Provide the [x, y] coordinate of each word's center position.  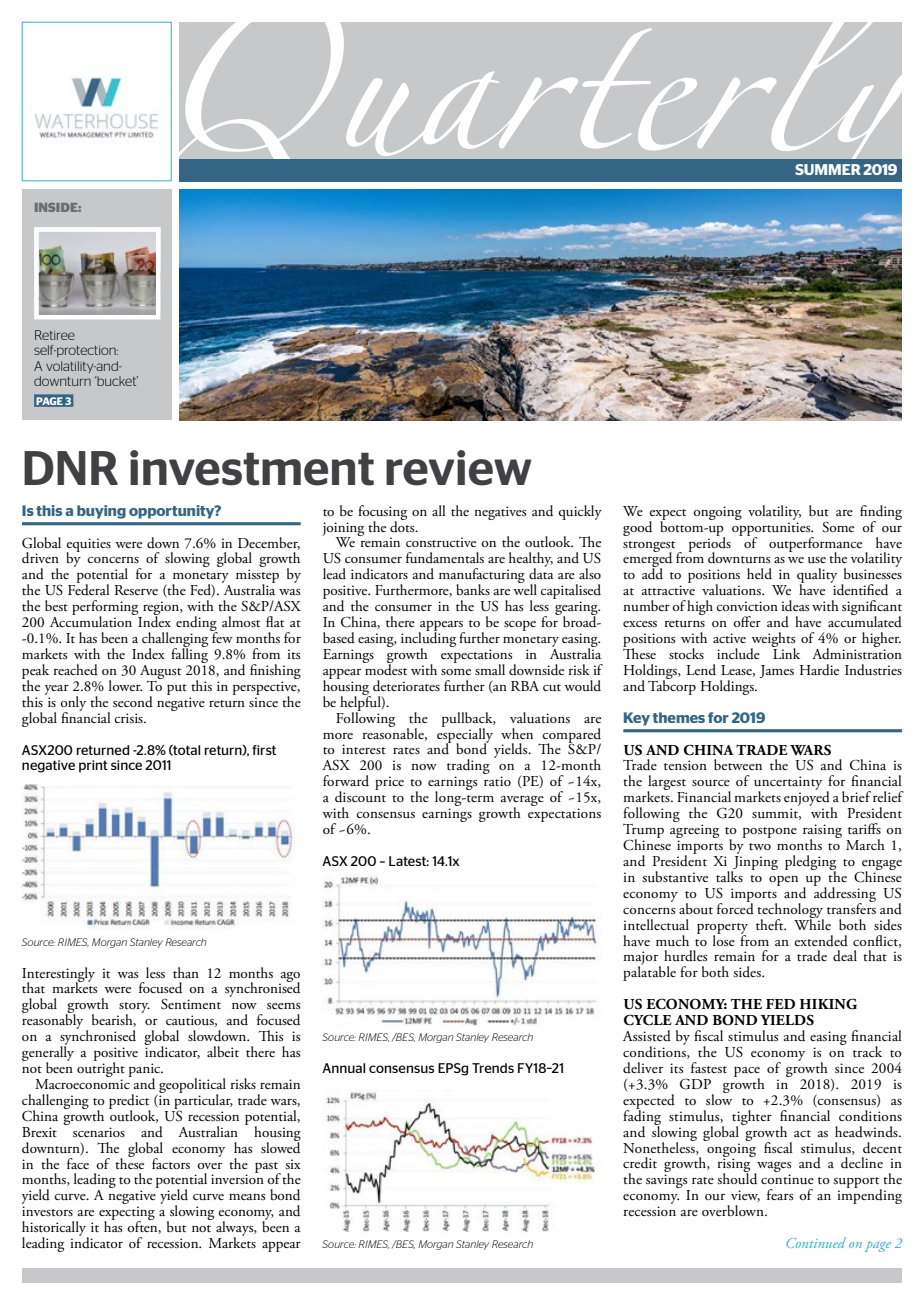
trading [468, 768]
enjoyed [808, 799]
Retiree [55, 335]
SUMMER [828, 169]
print [93, 766]
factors [171, 1163]
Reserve [136, 590]
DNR [71, 468]
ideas [795, 606]
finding [881, 513]
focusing [382, 513]
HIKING [828, 1004]
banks [473, 589]
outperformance [815, 545]
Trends [493, 1068]
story [133, 1009]
